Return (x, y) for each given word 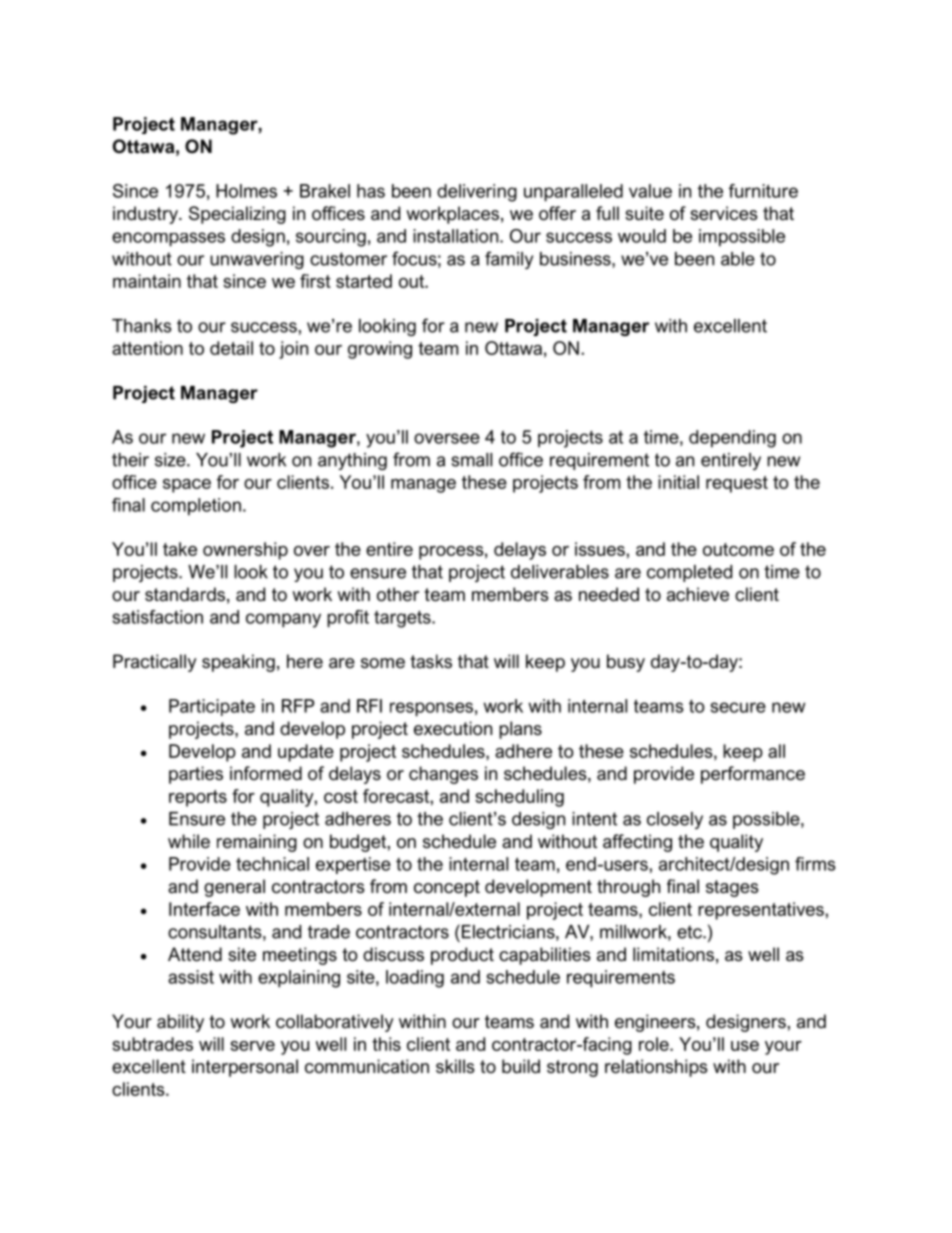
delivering (477, 193)
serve (252, 1046)
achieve (698, 594)
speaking (238, 663)
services (724, 213)
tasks (431, 661)
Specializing (237, 215)
